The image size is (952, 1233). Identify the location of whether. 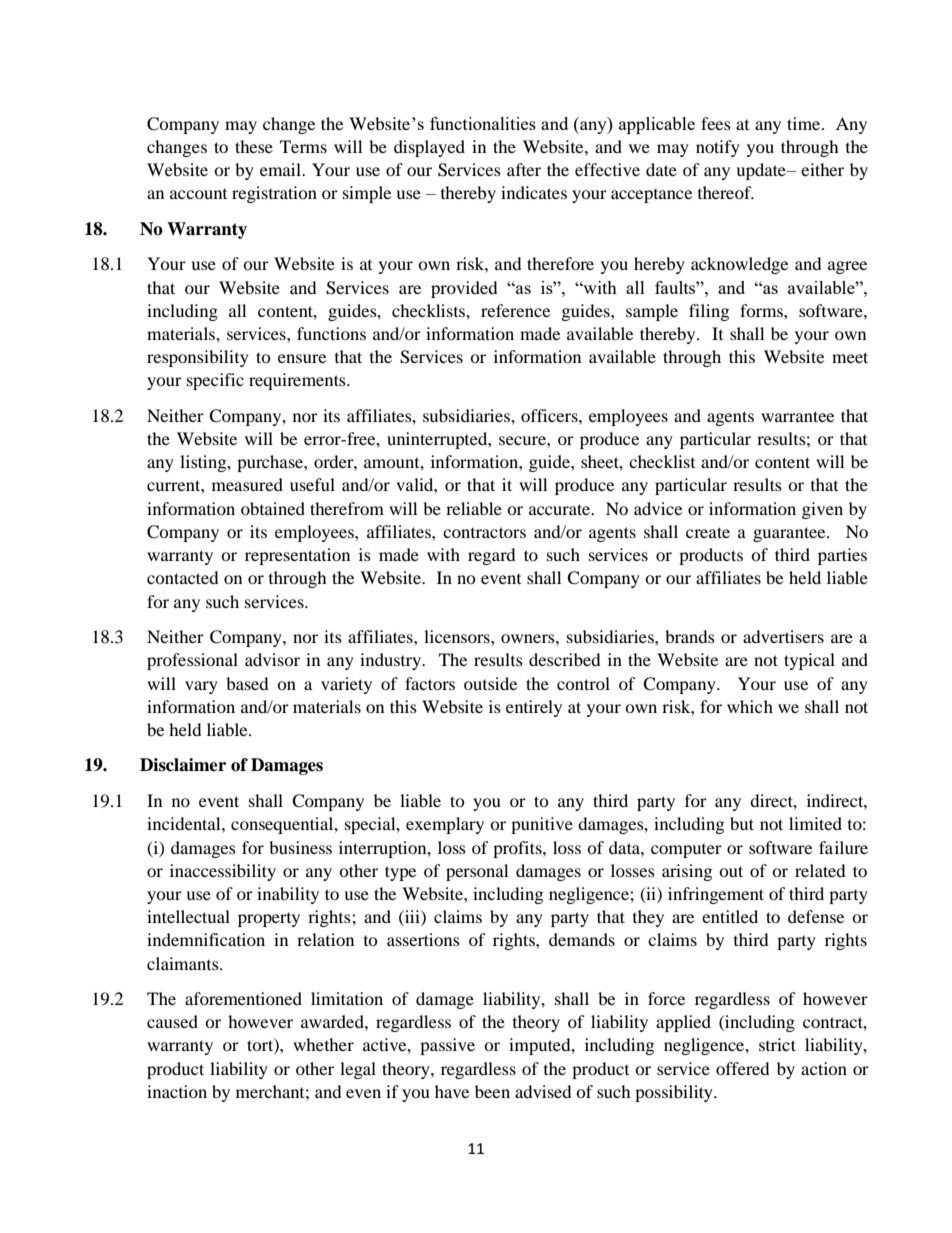
(323, 1044).
